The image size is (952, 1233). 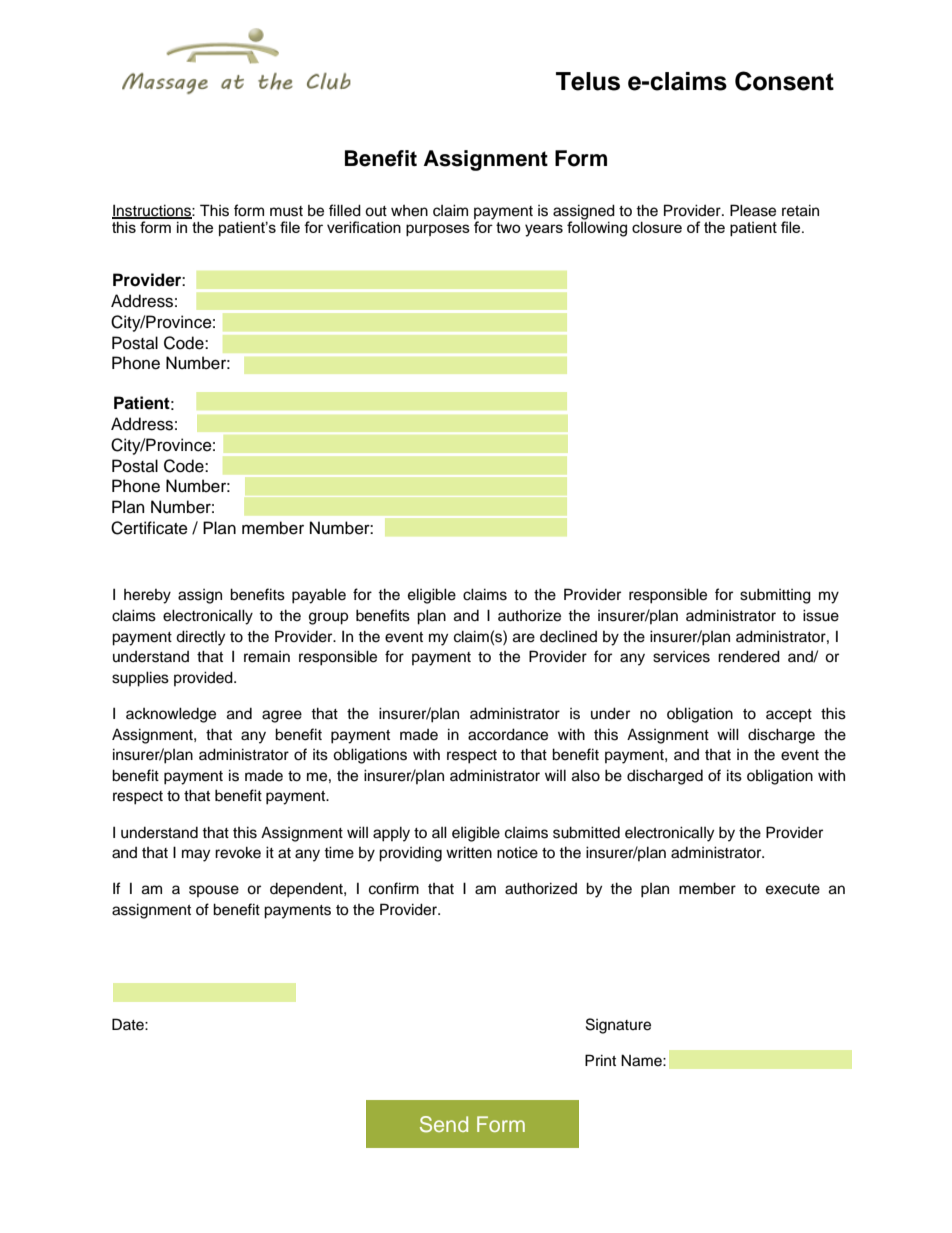 What do you see at coordinates (775, 596) in the screenshot?
I see `submitting` at bounding box center [775, 596].
